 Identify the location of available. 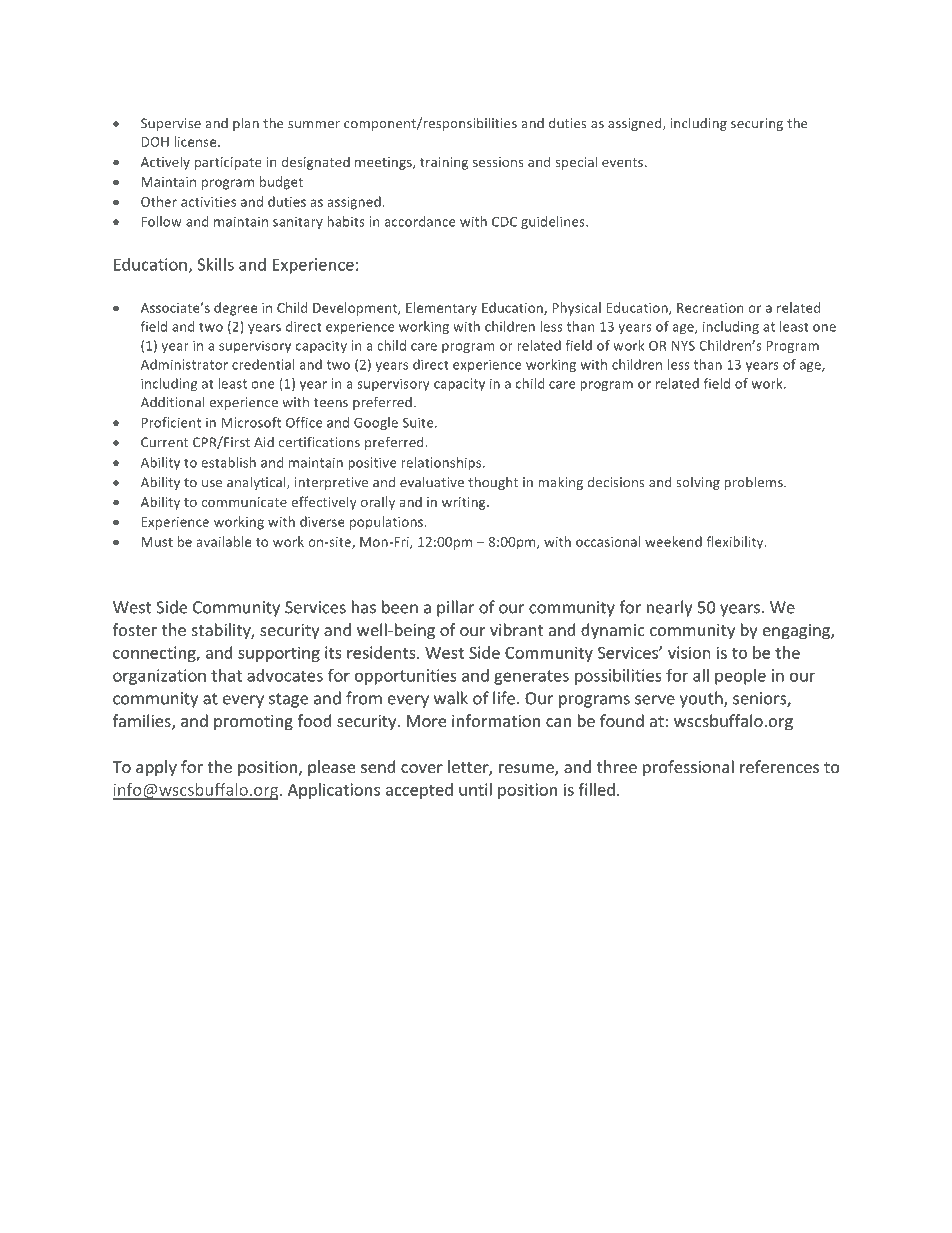
(224, 541).
